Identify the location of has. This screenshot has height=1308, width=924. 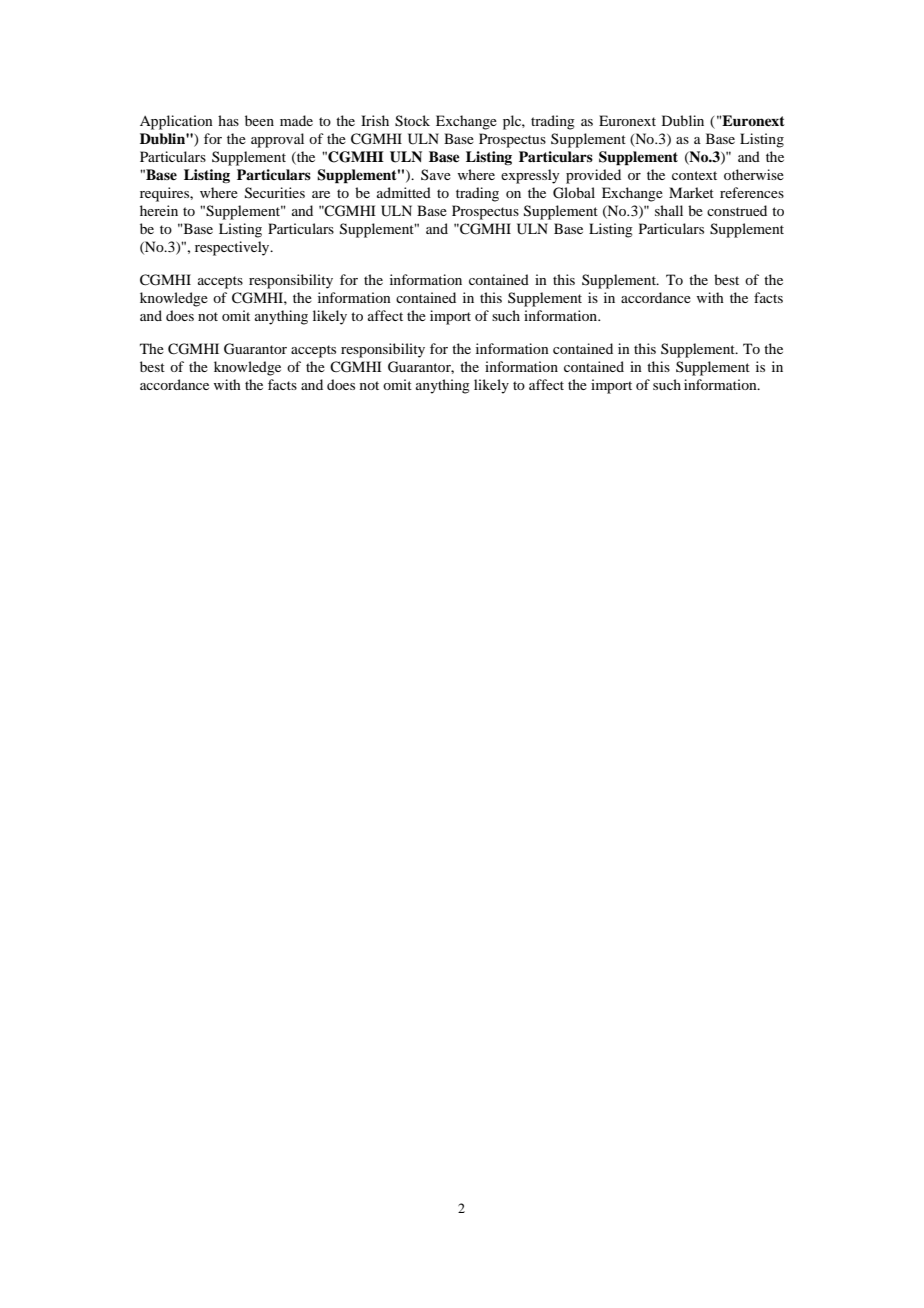
(228, 120).
